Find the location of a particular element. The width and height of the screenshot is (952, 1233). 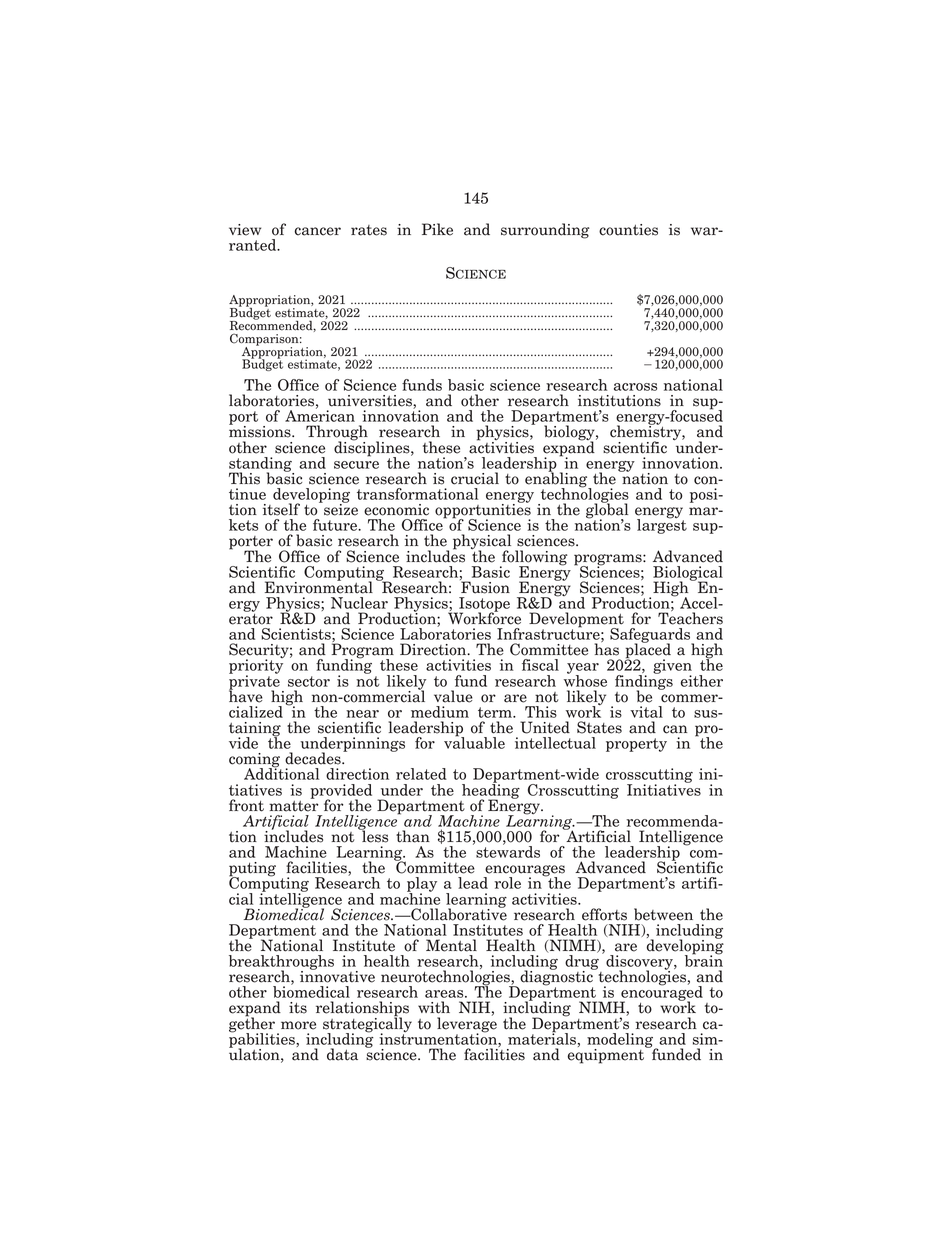

counties is located at coordinates (628, 230).
